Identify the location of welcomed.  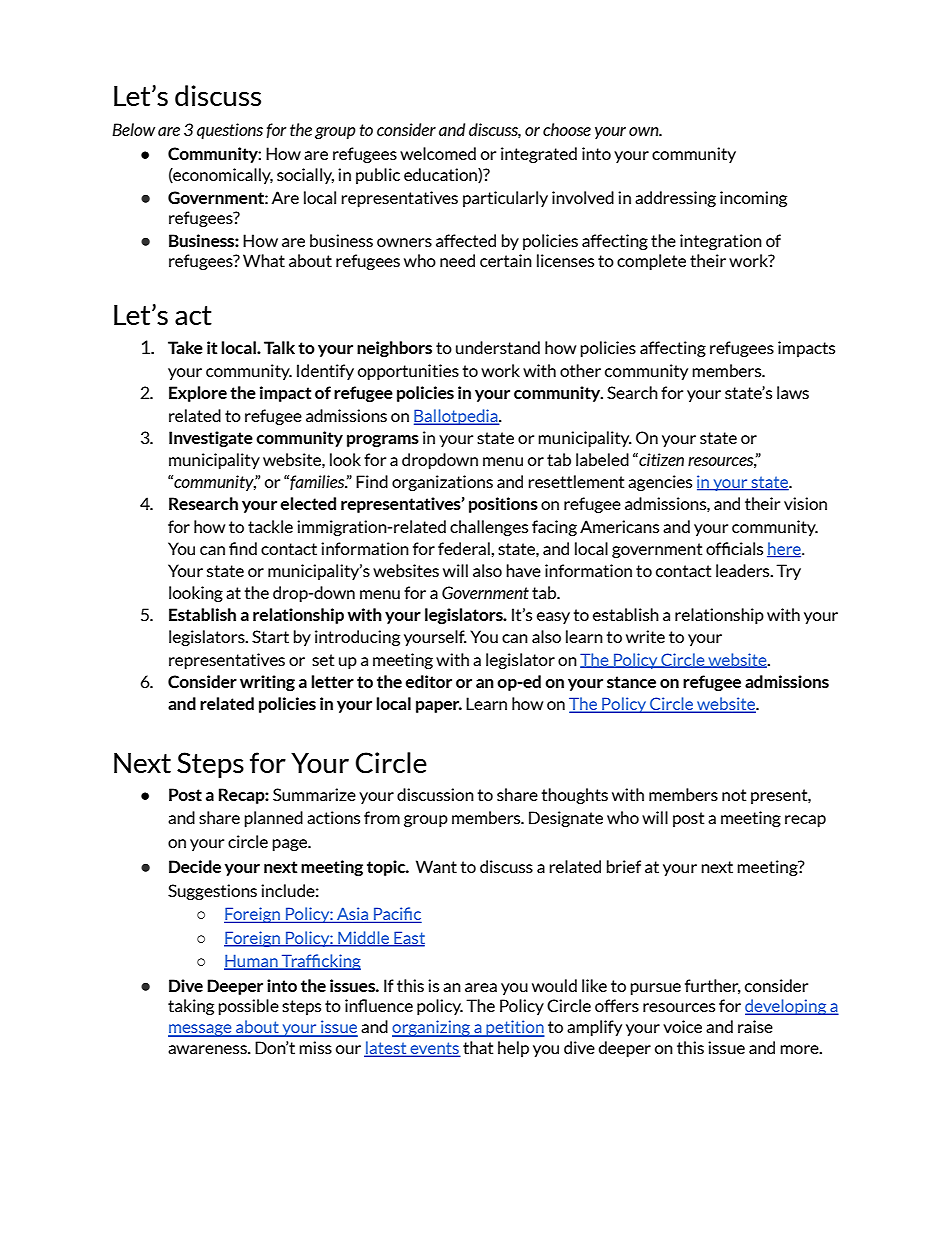
(438, 153).
